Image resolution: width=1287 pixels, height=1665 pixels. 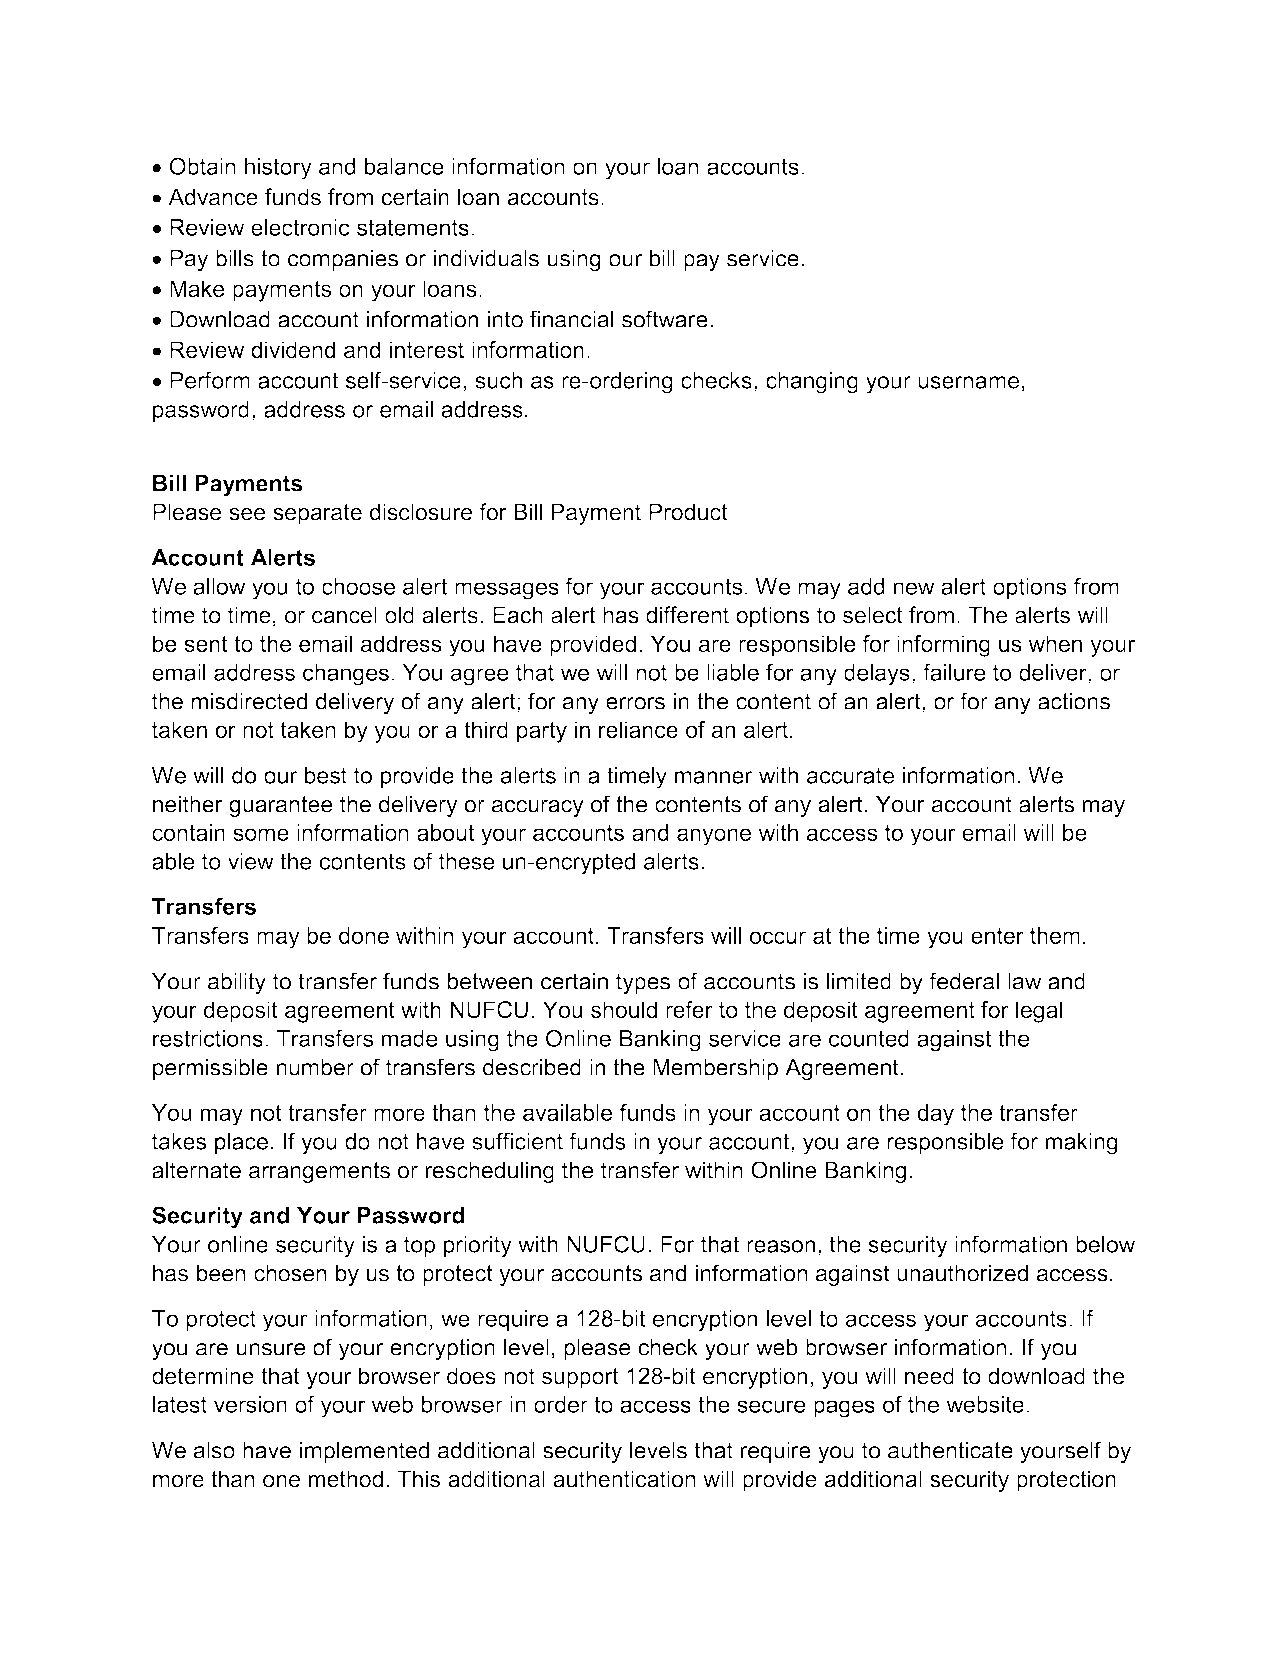 What do you see at coordinates (281, 806) in the screenshot?
I see `guarantee` at bounding box center [281, 806].
